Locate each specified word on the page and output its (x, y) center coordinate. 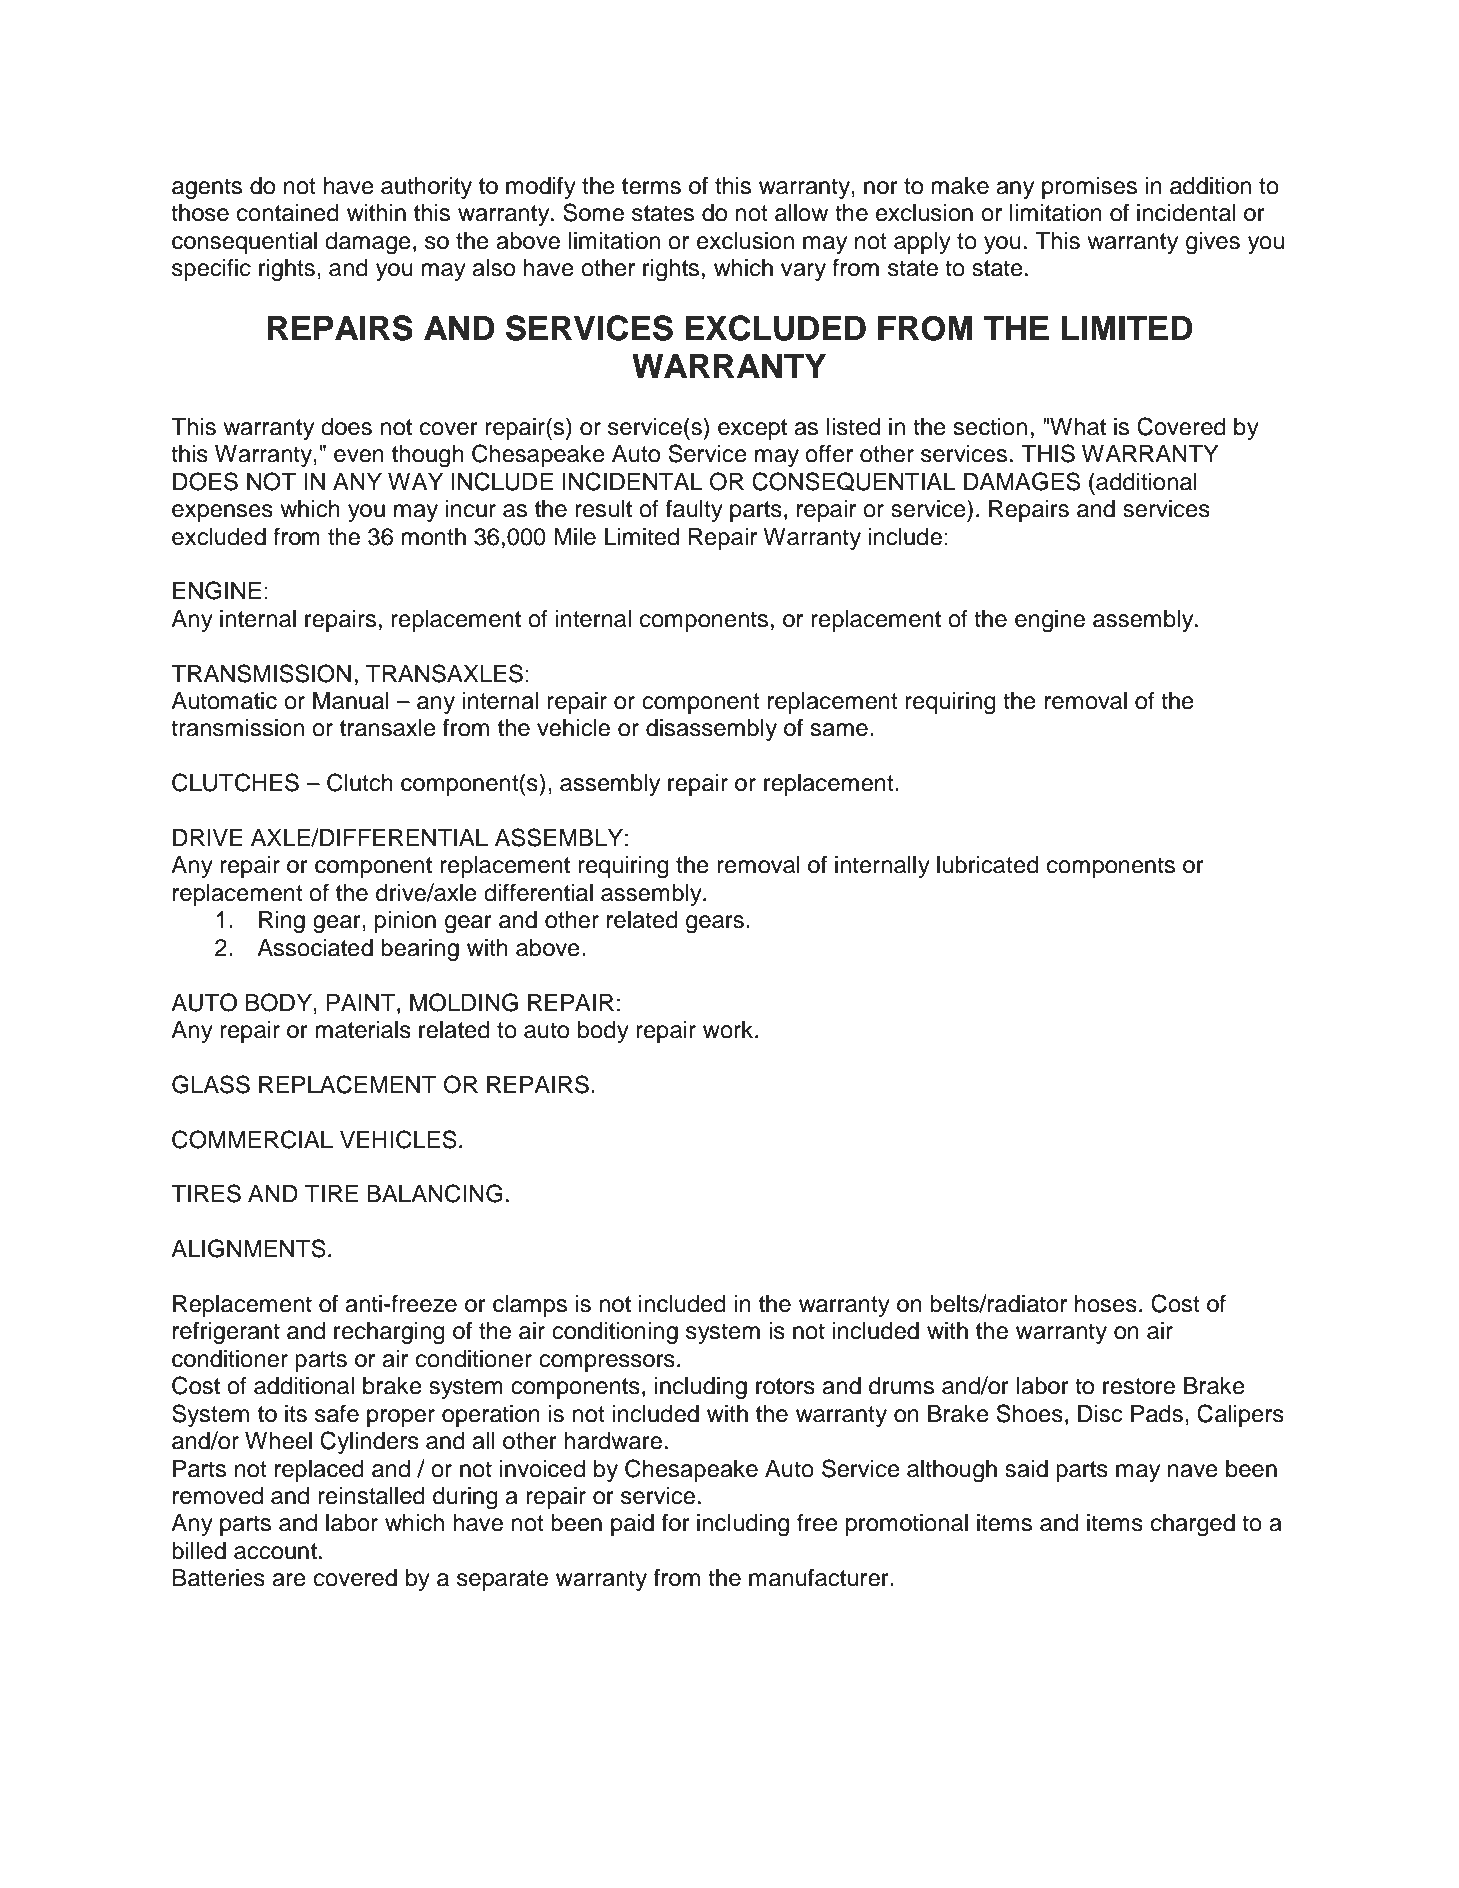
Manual (351, 701)
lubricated (988, 865)
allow (801, 213)
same (839, 730)
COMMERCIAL (252, 1139)
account (275, 1551)
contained (288, 213)
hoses (1106, 1304)
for (676, 1522)
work (729, 1030)
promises (1089, 188)
